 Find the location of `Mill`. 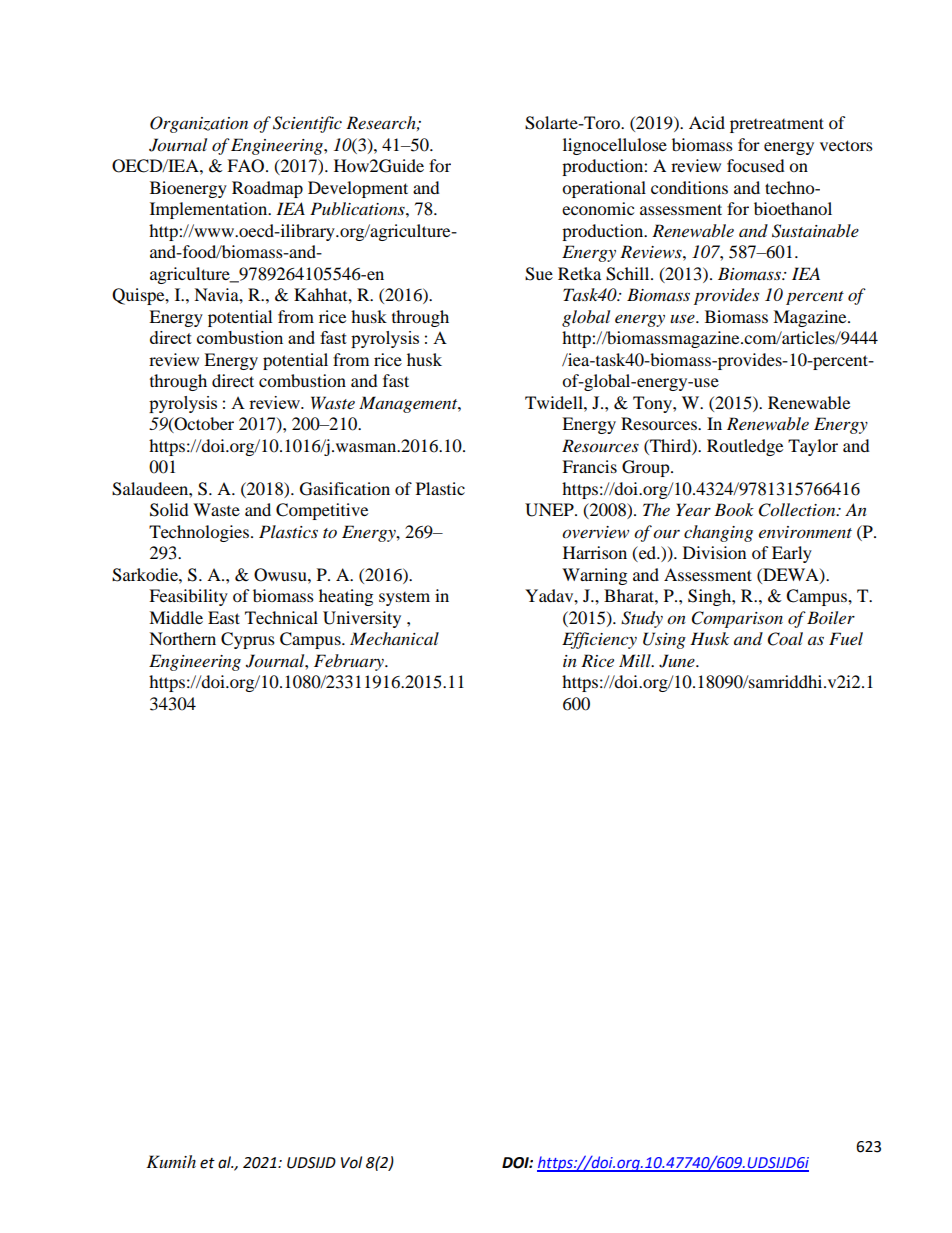

Mill is located at coordinates (636, 660).
